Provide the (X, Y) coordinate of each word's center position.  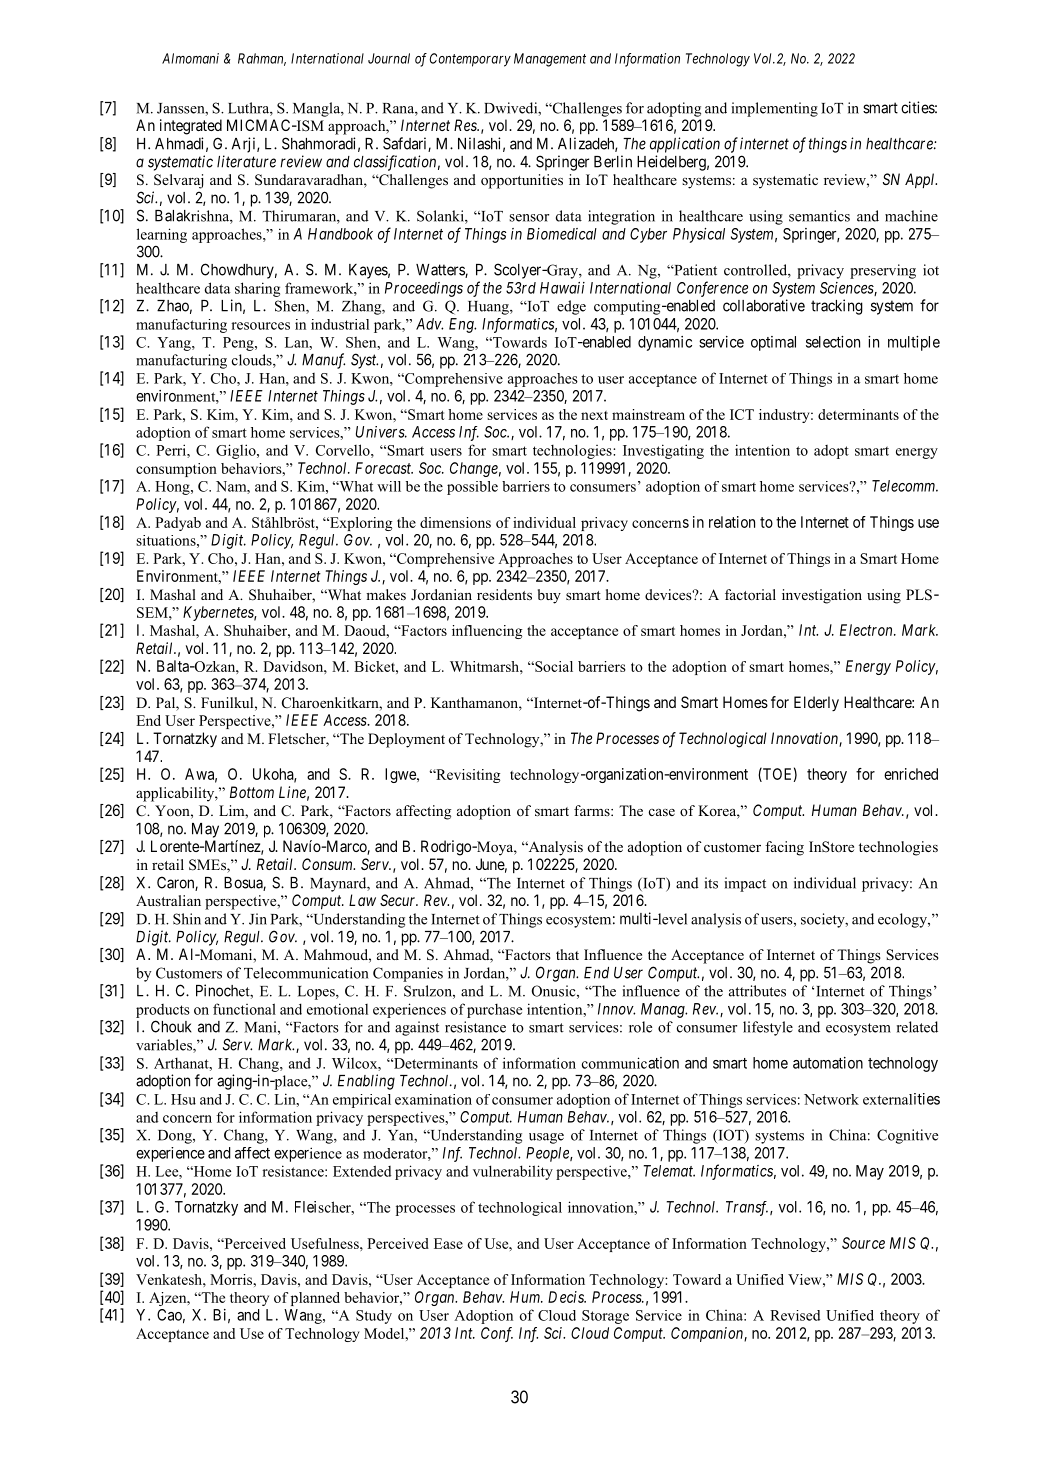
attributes (757, 991)
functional (244, 1009)
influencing (487, 632)
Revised (795, 1315)
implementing (774, 109)
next (594, 415)
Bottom (252, 792)
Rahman (262, 59)
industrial (340, 324)
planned (315, 1299)
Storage (605, 1317)
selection (833, 342)
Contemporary (470, 60)
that (567, 954)
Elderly (816, 703)
